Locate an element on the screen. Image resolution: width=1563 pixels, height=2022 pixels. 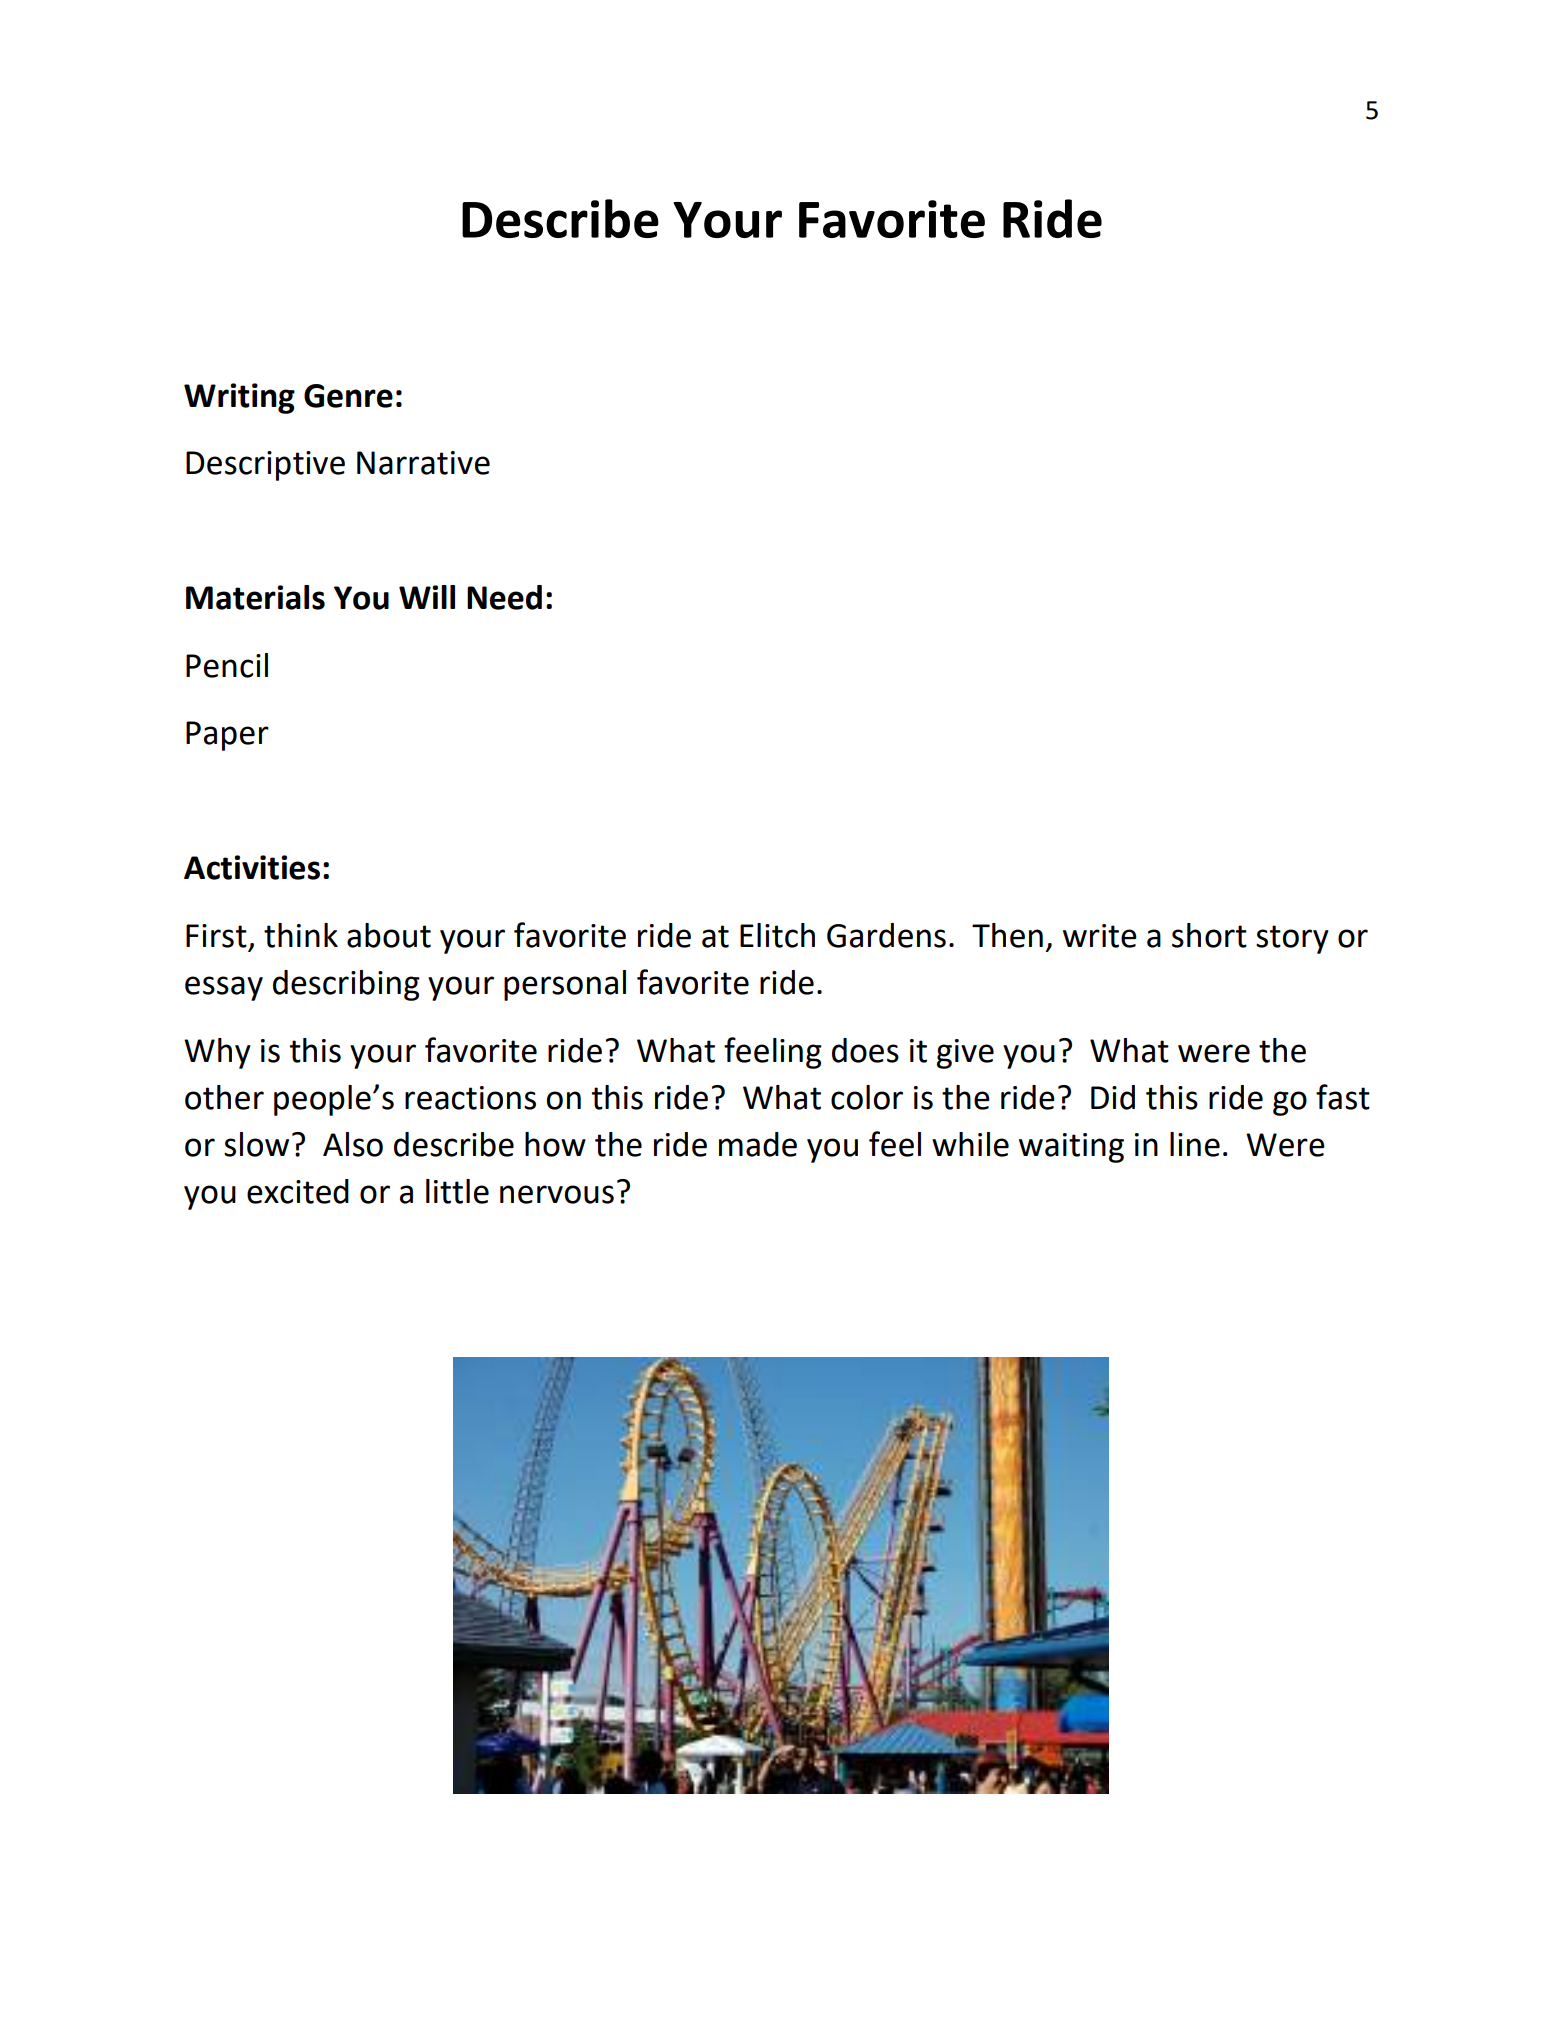
Materials is located at coordinates (255, 597).
